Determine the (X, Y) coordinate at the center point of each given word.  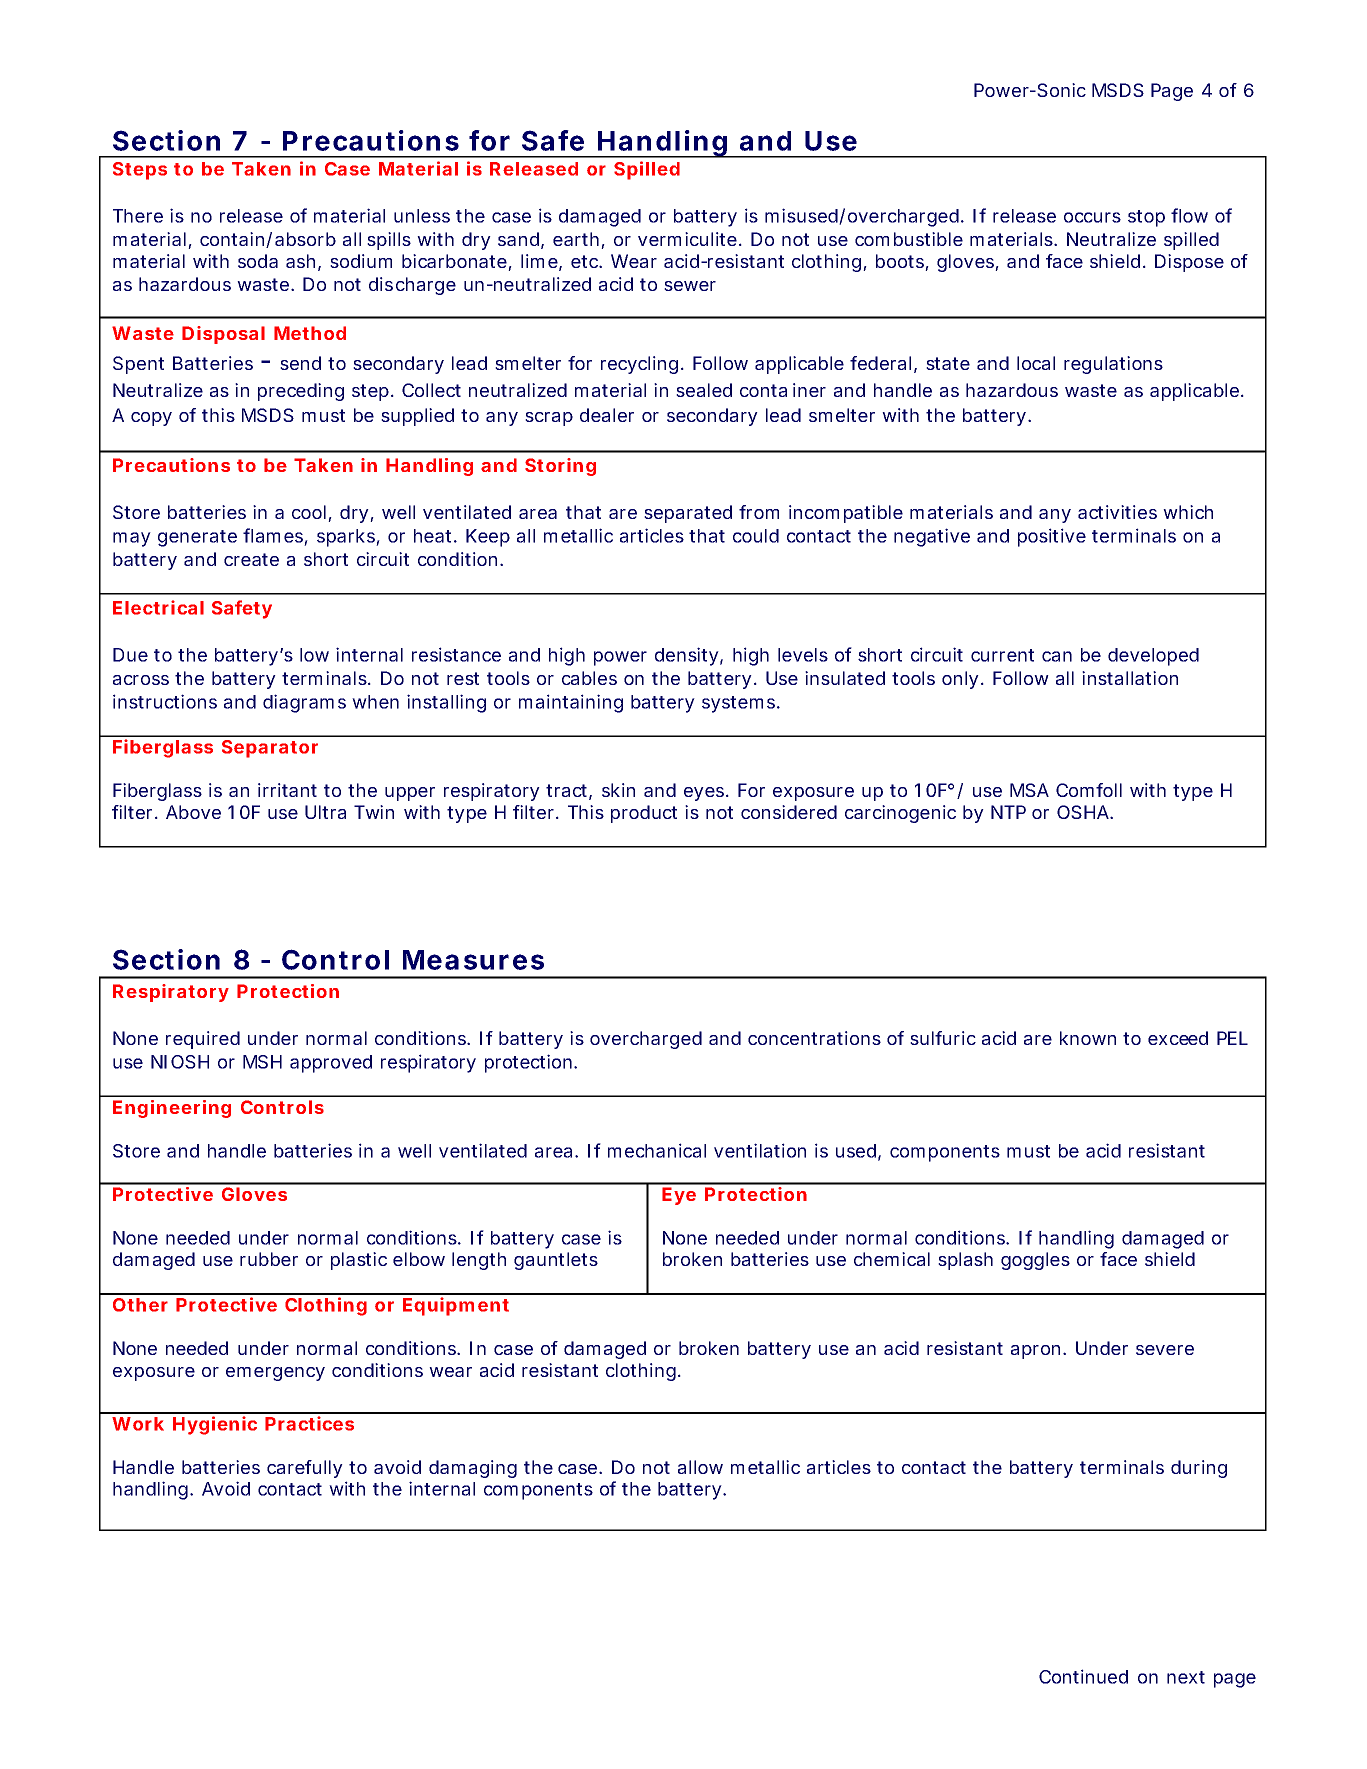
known (1088, 1038)
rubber (269, 1259)
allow (700, 1467)
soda (258, 261)
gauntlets (556, 1261)
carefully (305, 1469)
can (1057, 656)
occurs (1092, 217)
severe (1165, 1350)
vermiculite (687, 239)
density (687, 656)
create (251, 559)
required (203, 1040)
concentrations (814, 1038)
